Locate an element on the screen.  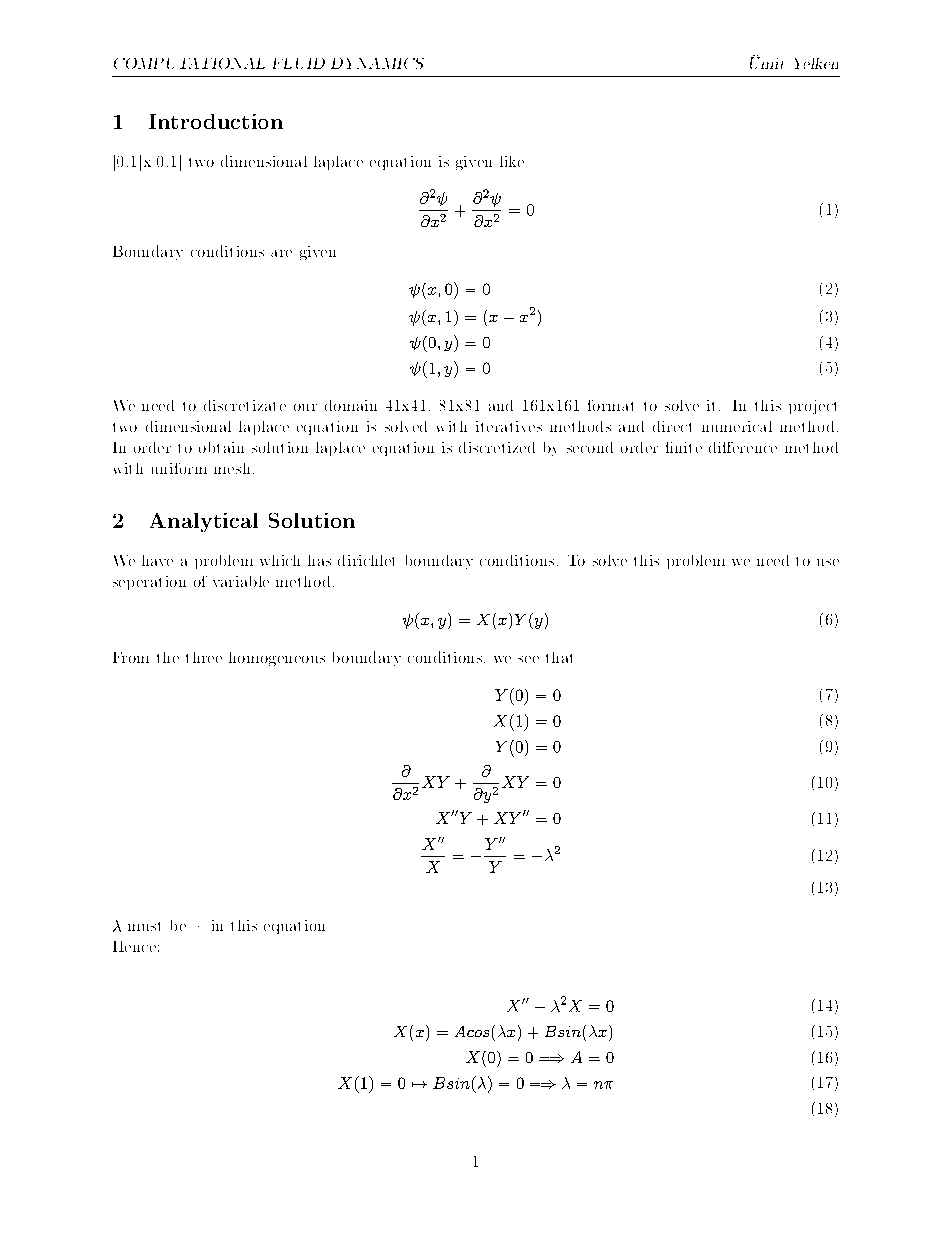
our is located at coordinates (305, 407).
